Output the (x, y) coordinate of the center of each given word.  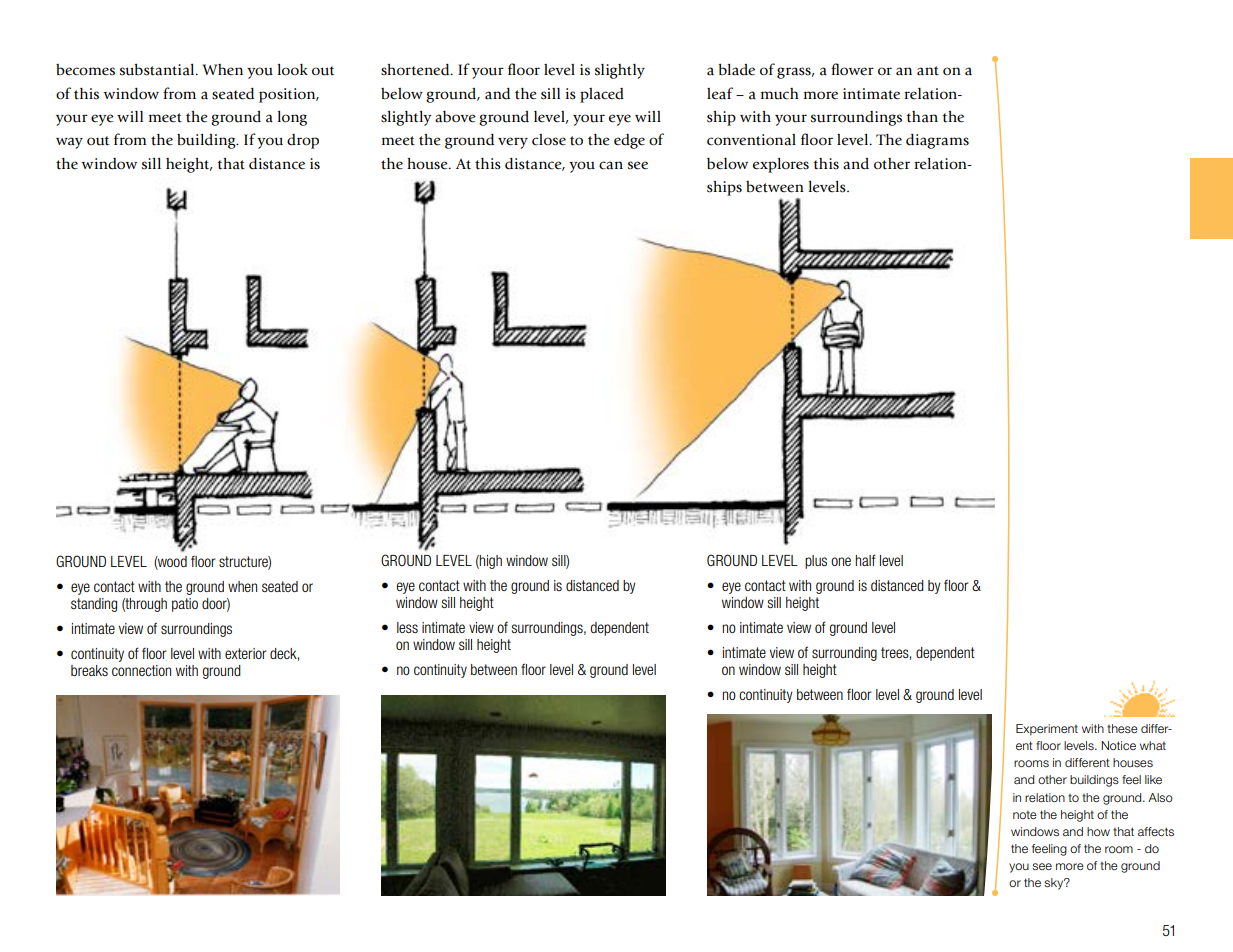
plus (816, 562)
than (922, 117)
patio (185, 605)
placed (602, 95)
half (865, 560)
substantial (158, 70)
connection (141, 670)
